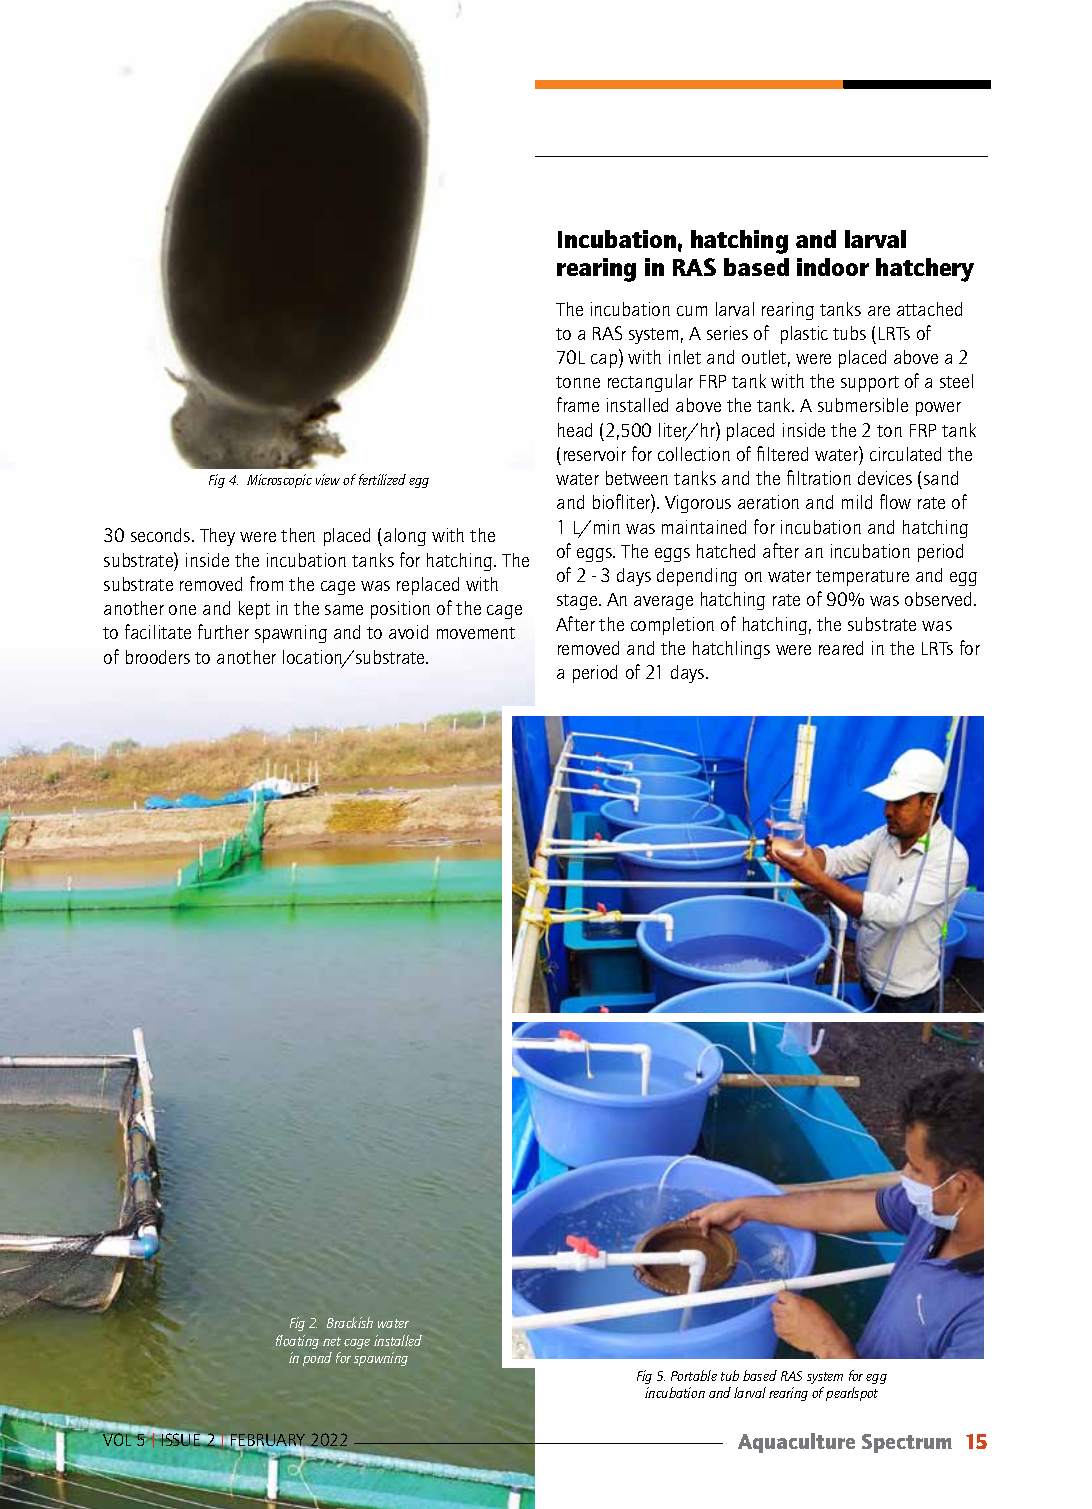 Image resolution: width=1092 pixels, height=1509 pixels. What do you see at coordinates (841, 648) in the page?
I see `reared` at bounding box center [841, 648].
